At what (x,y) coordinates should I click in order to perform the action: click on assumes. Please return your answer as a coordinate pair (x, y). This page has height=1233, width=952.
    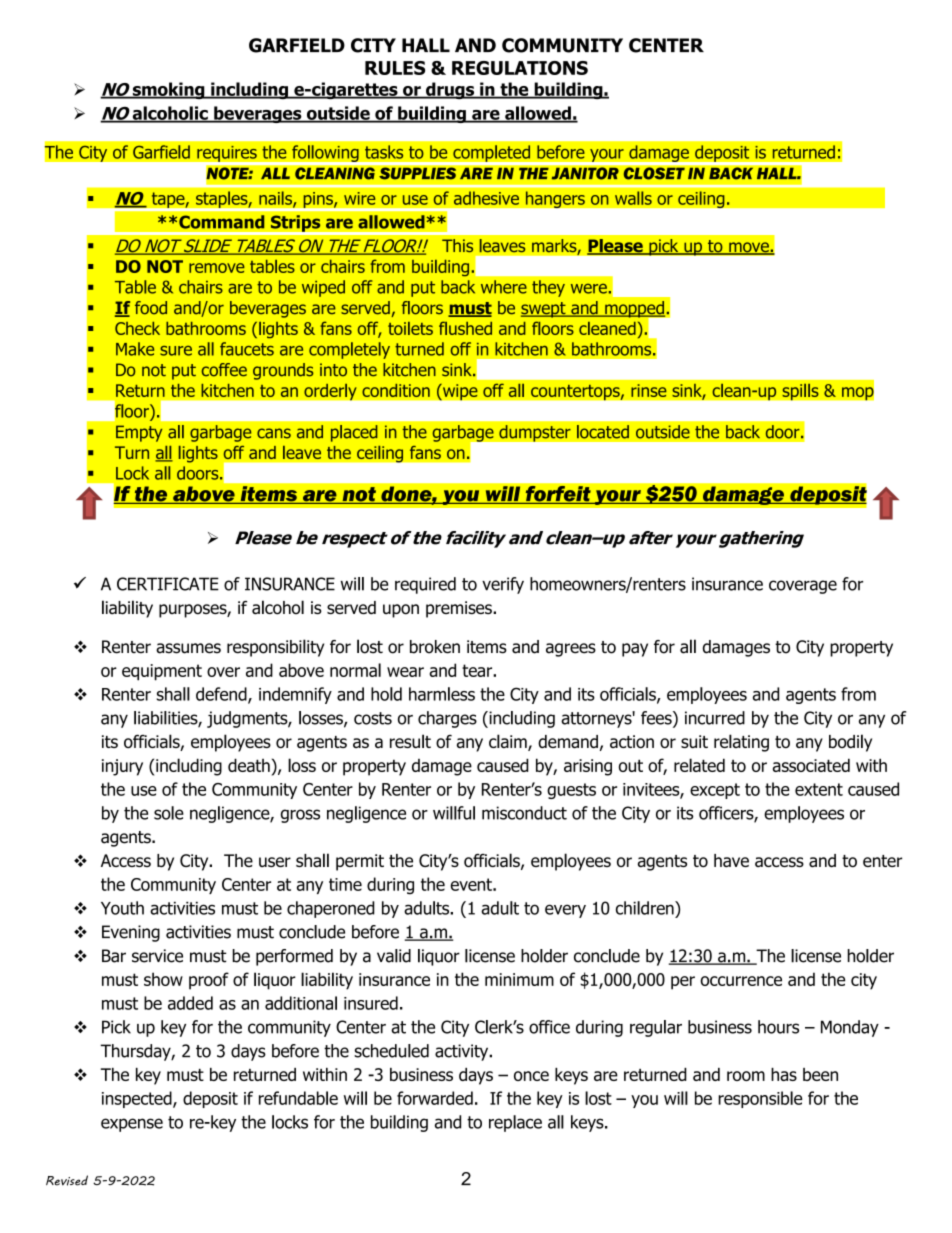
    Looking at the image, I should click on (188, 648).
